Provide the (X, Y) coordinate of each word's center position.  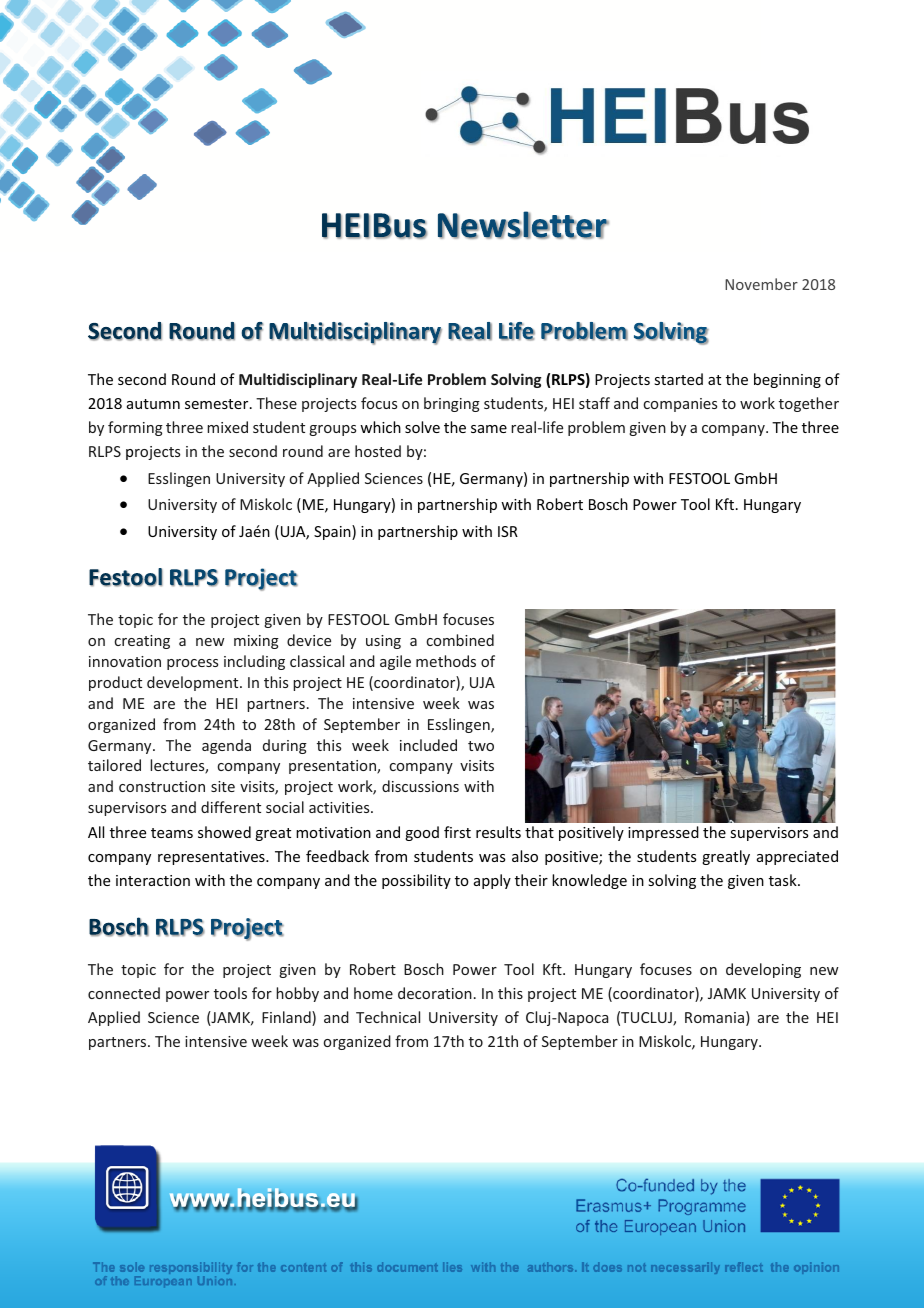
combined (460, 640)
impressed (663, 833)
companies (680, 405)
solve (422, 427)
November (761, 284)
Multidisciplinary (298, 380)
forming (135, 428)
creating (142, 642)
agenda (226, 746)
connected (124, 993)
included (428, 745)
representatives (212, 858)
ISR (508, 531)
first (457, 832)
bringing (452, 404)
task (784, 880)
